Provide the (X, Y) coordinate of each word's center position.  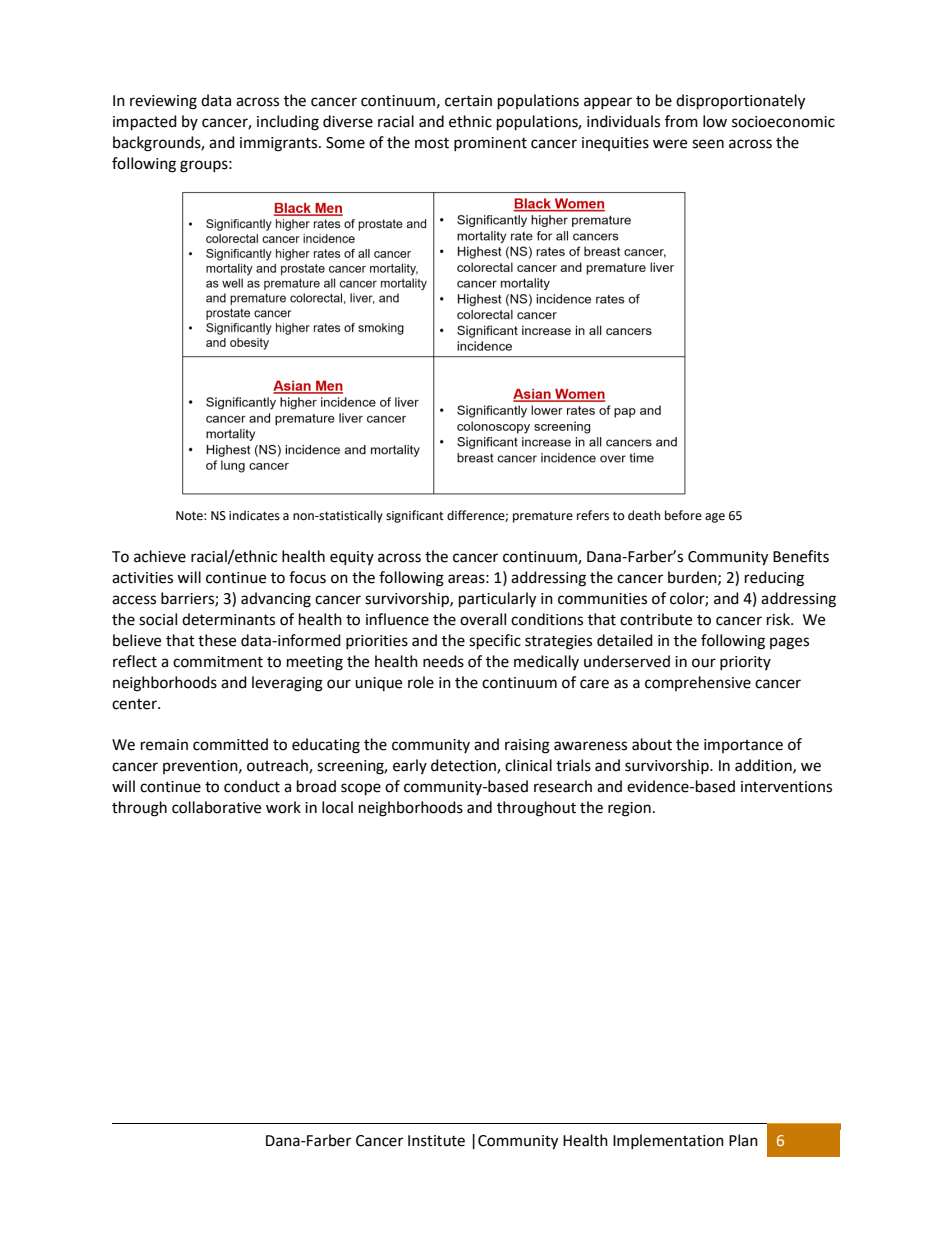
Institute (436, 1141)
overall (483, 619)
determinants (228, 619)
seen (708, 144)
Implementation (668, 1141)
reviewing (163, 102)
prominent (490, 144)
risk (779, 619)
